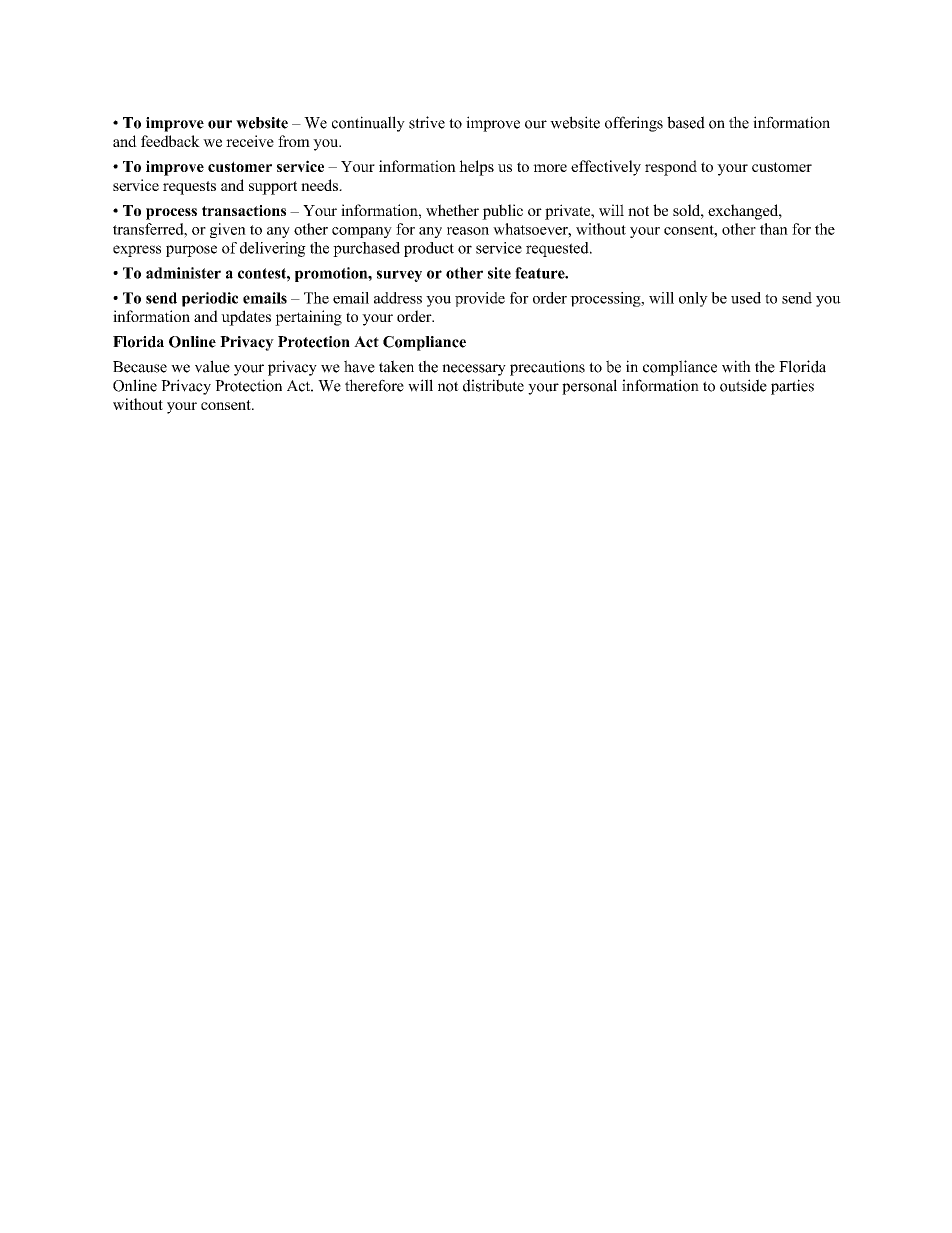  What do you see at coordinates (244, 210) in the page?
I see `transactions` at bounding box center [244, 210].
